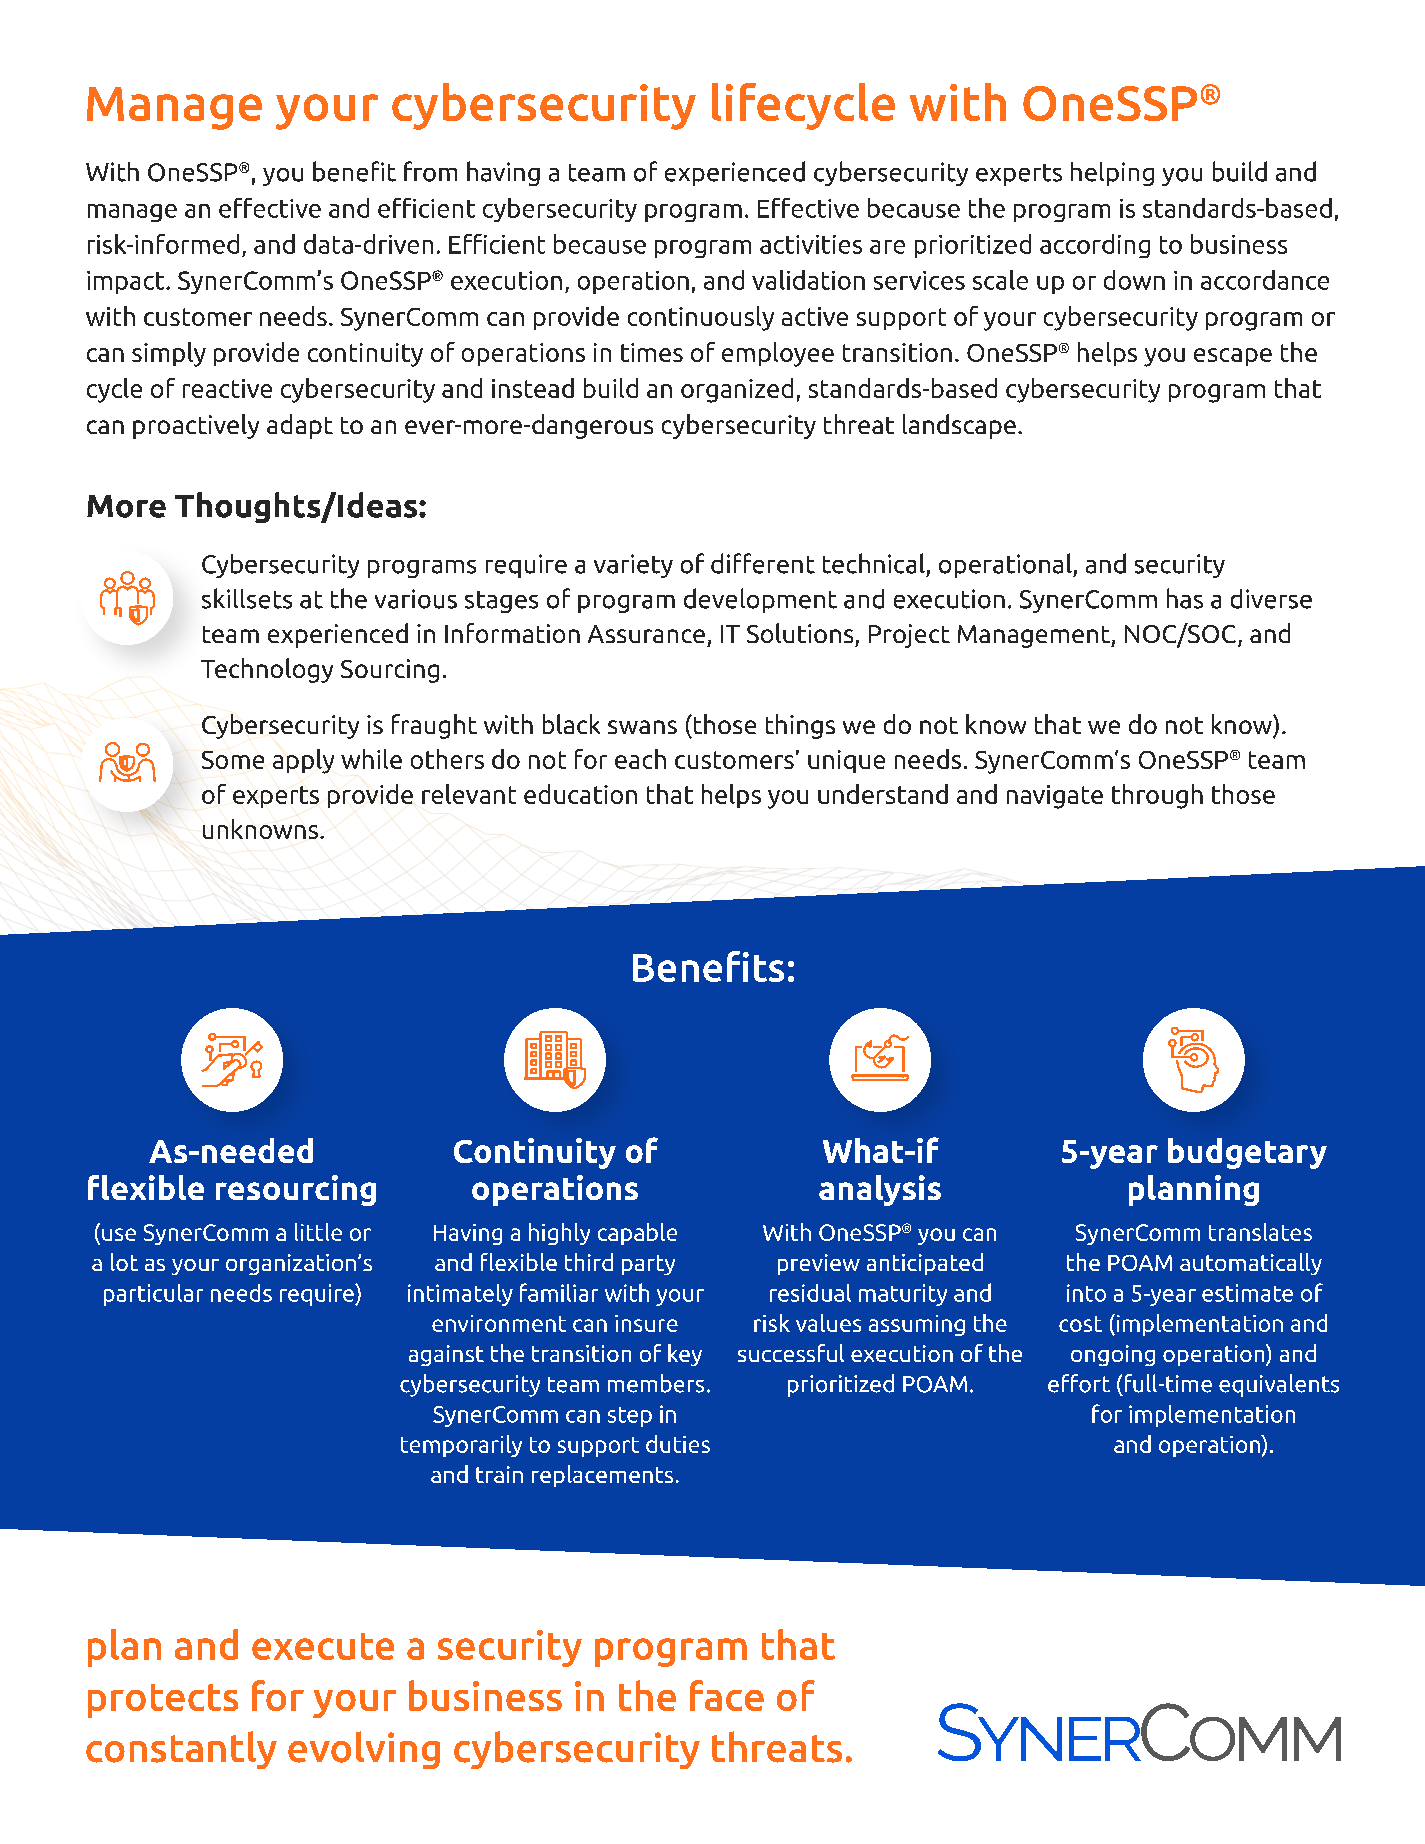  Describe the element at coordinates (303, 761) in the screenshot. I see `apply` at that location.
